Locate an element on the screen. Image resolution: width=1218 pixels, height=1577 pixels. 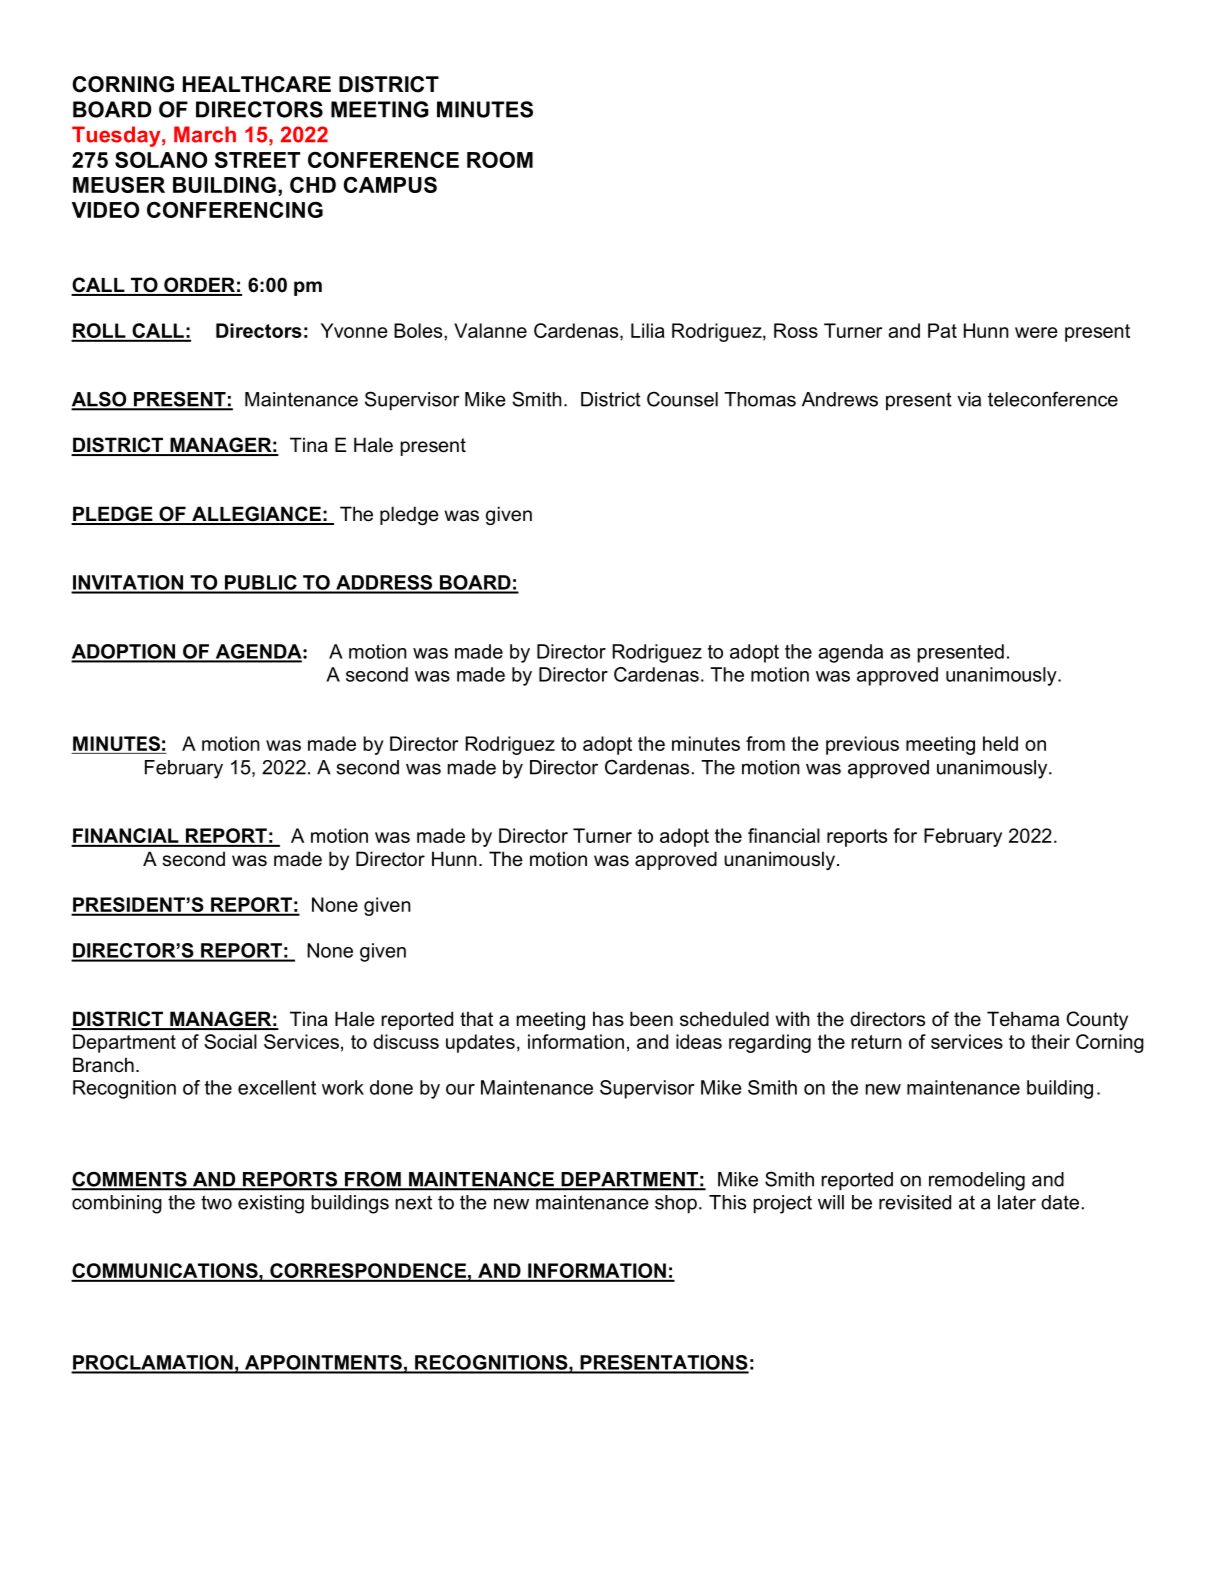
ROOM is located at coordinates (500, 160).
